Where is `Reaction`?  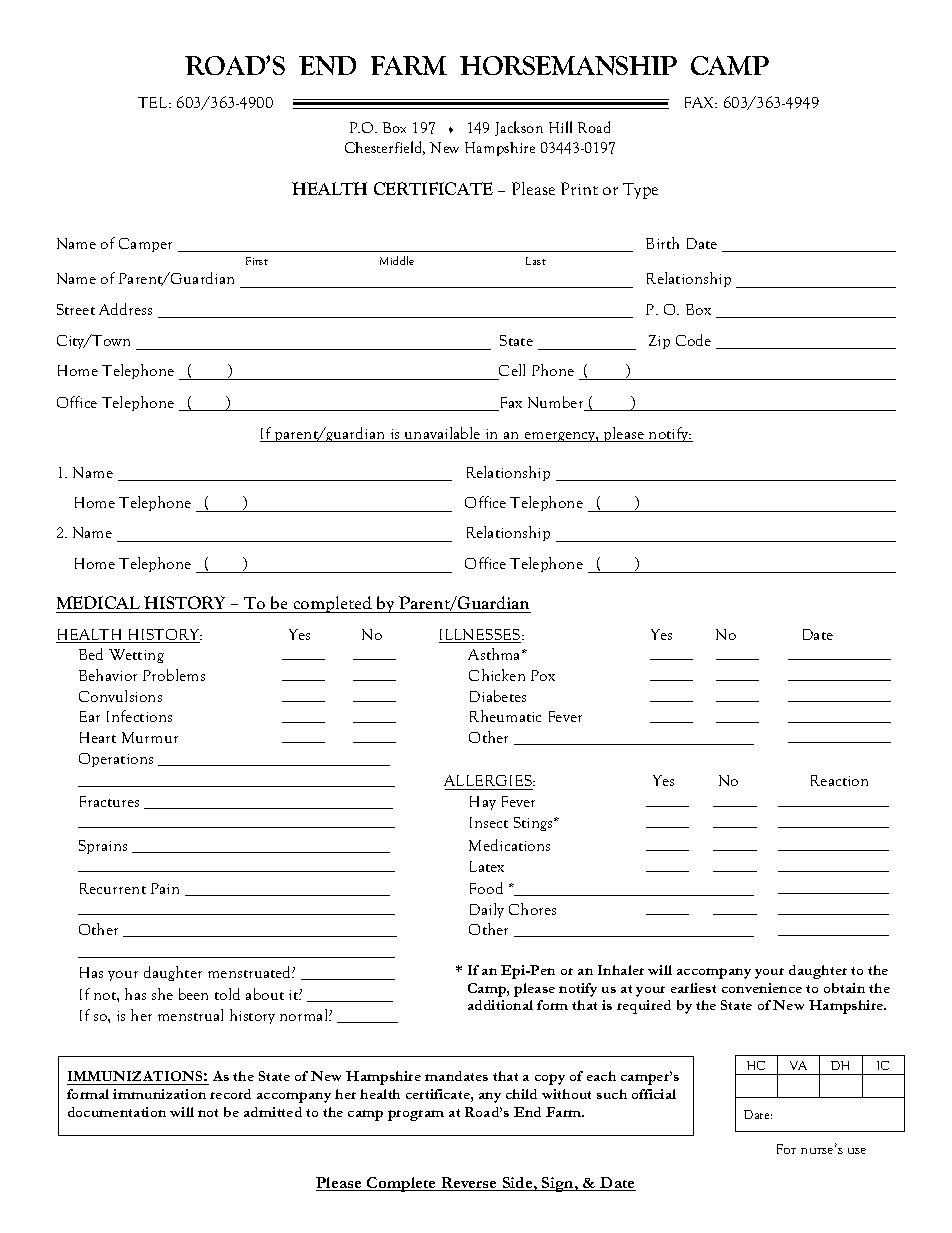
Reaction is located at coordinates (839, 780).
